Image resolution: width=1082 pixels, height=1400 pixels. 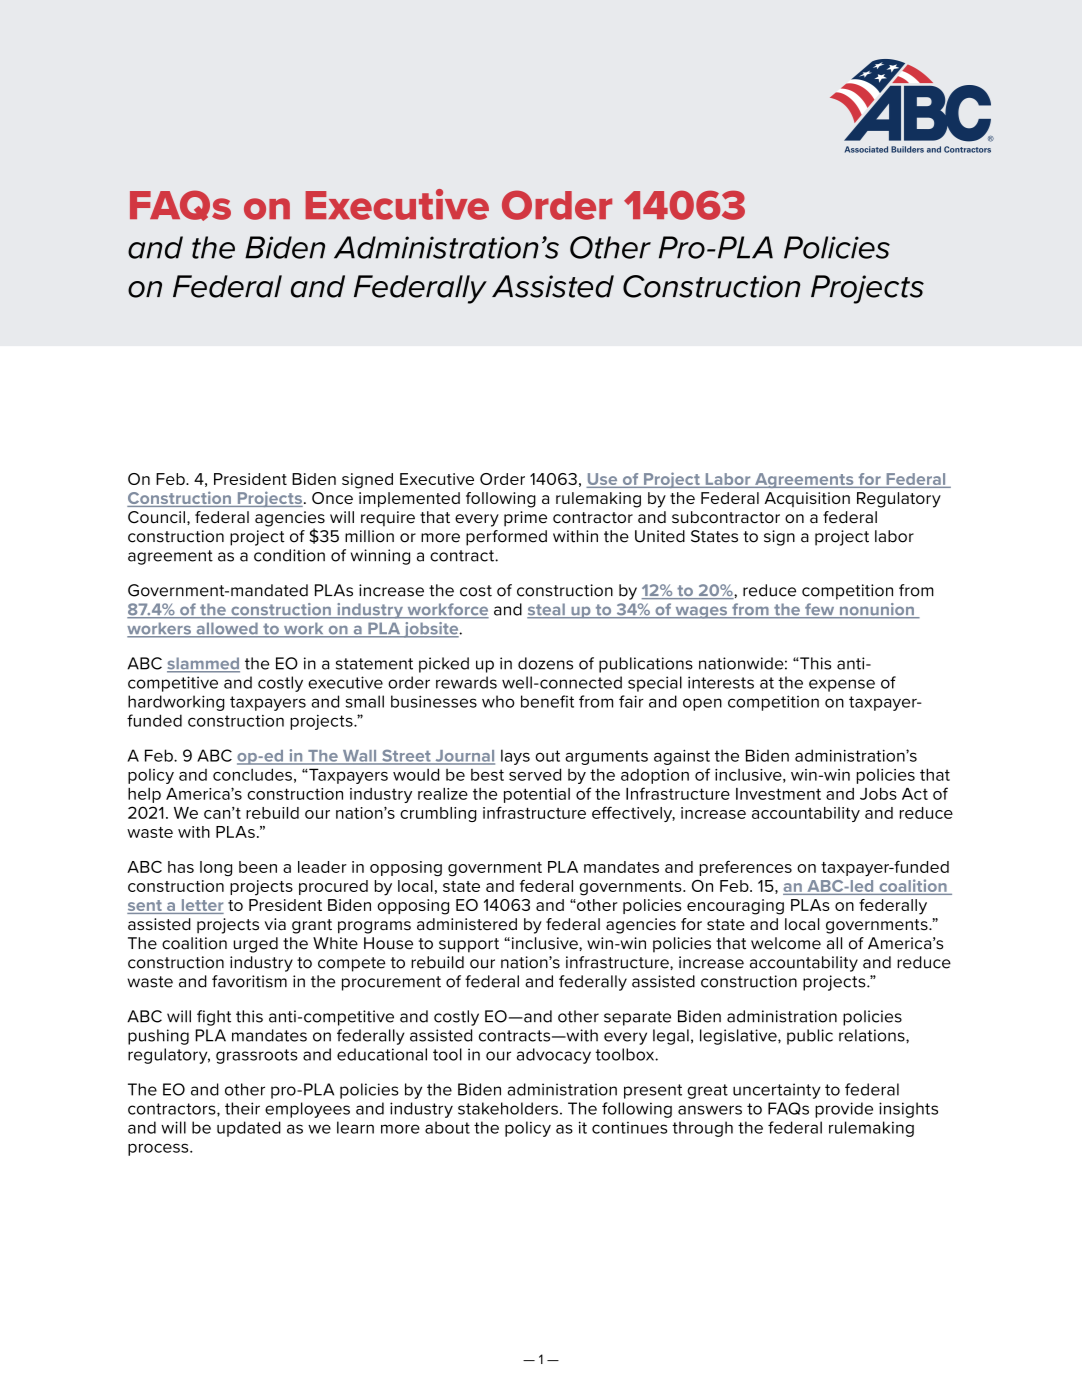 What do you see at coordinates (807, 499) in the screenshot?
I see `Acquisition` at bounding box center [807, 499].
